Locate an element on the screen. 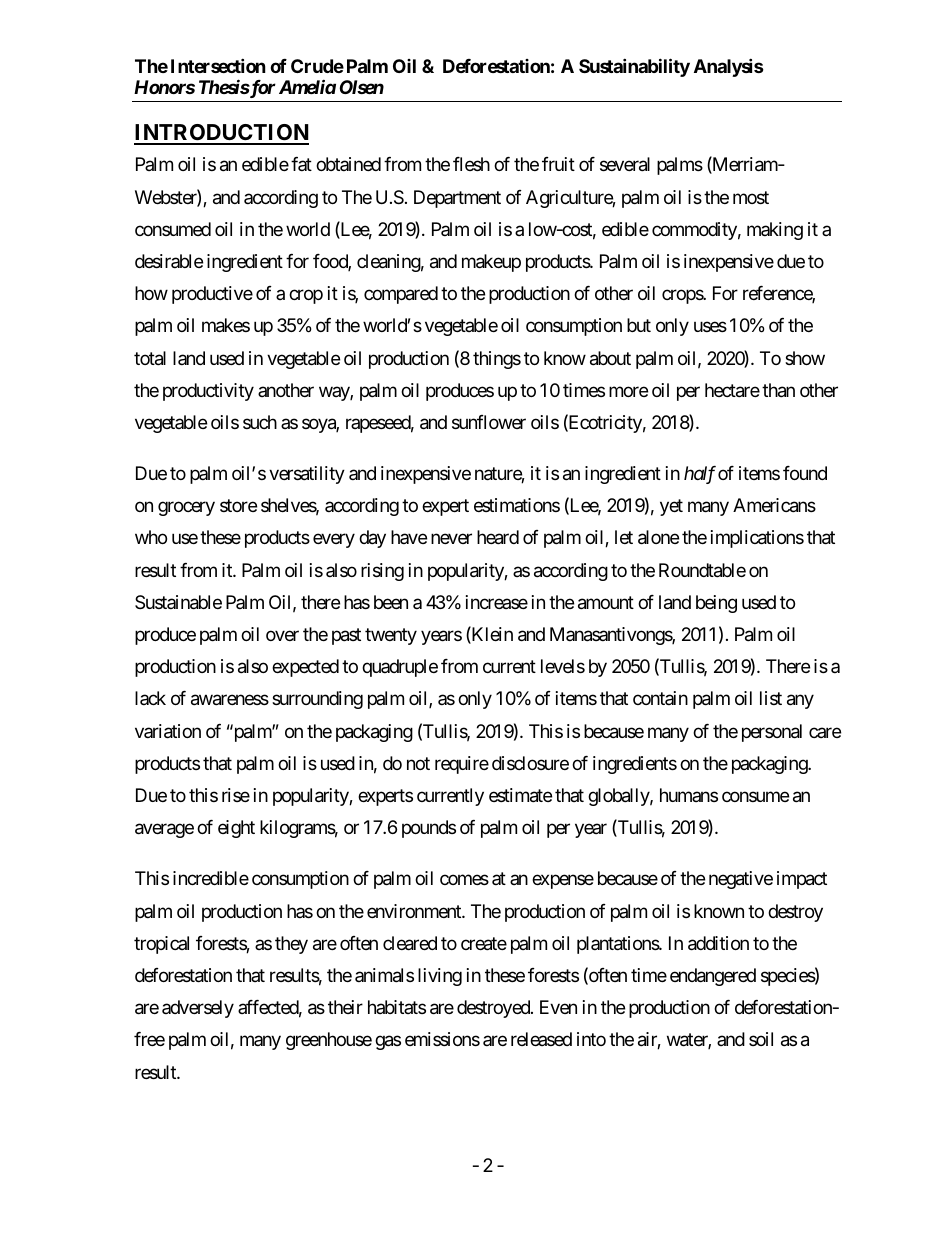  living is located at coordinates (440, 977).
